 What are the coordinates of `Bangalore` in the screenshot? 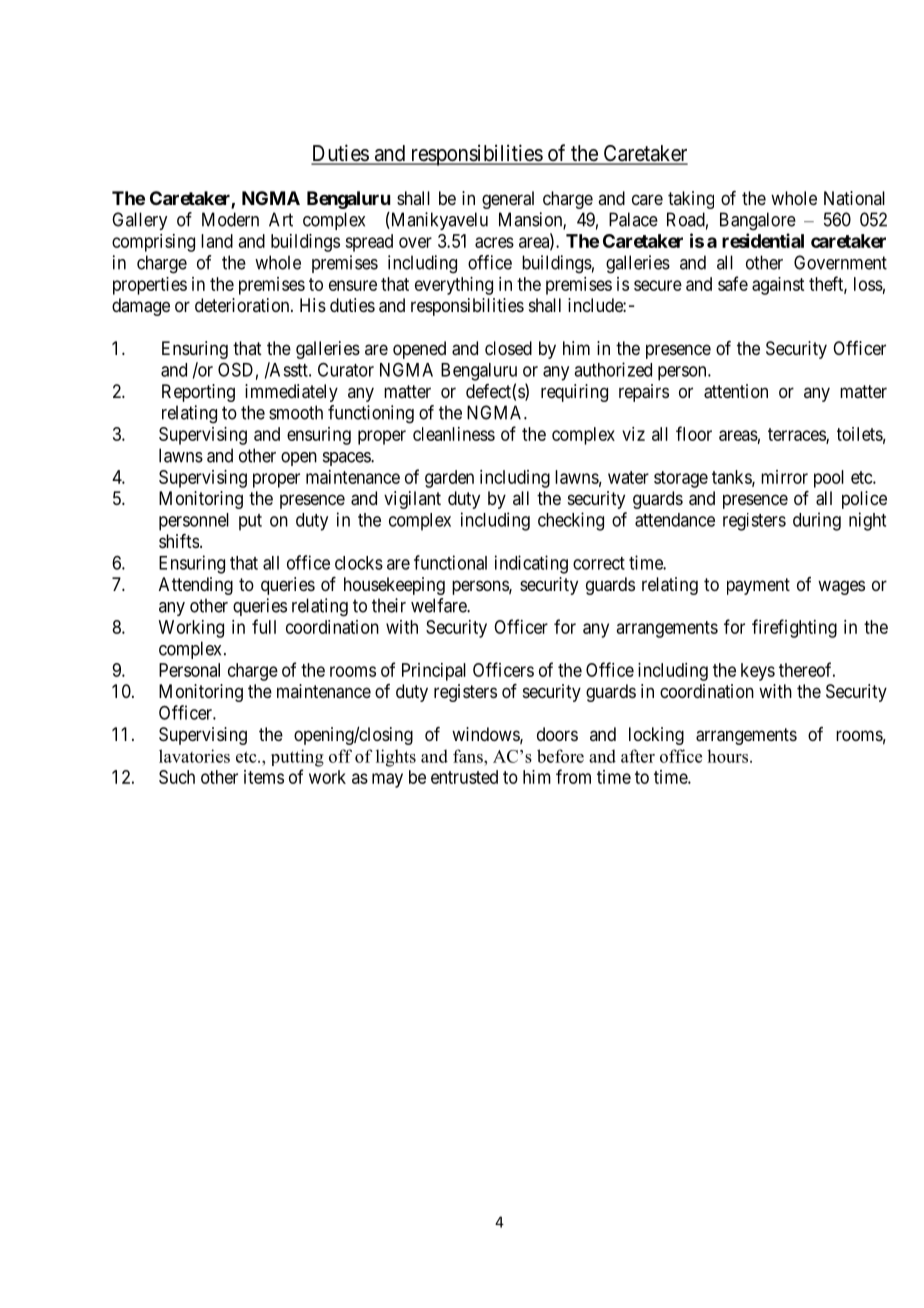 It's located at (758, 221).
